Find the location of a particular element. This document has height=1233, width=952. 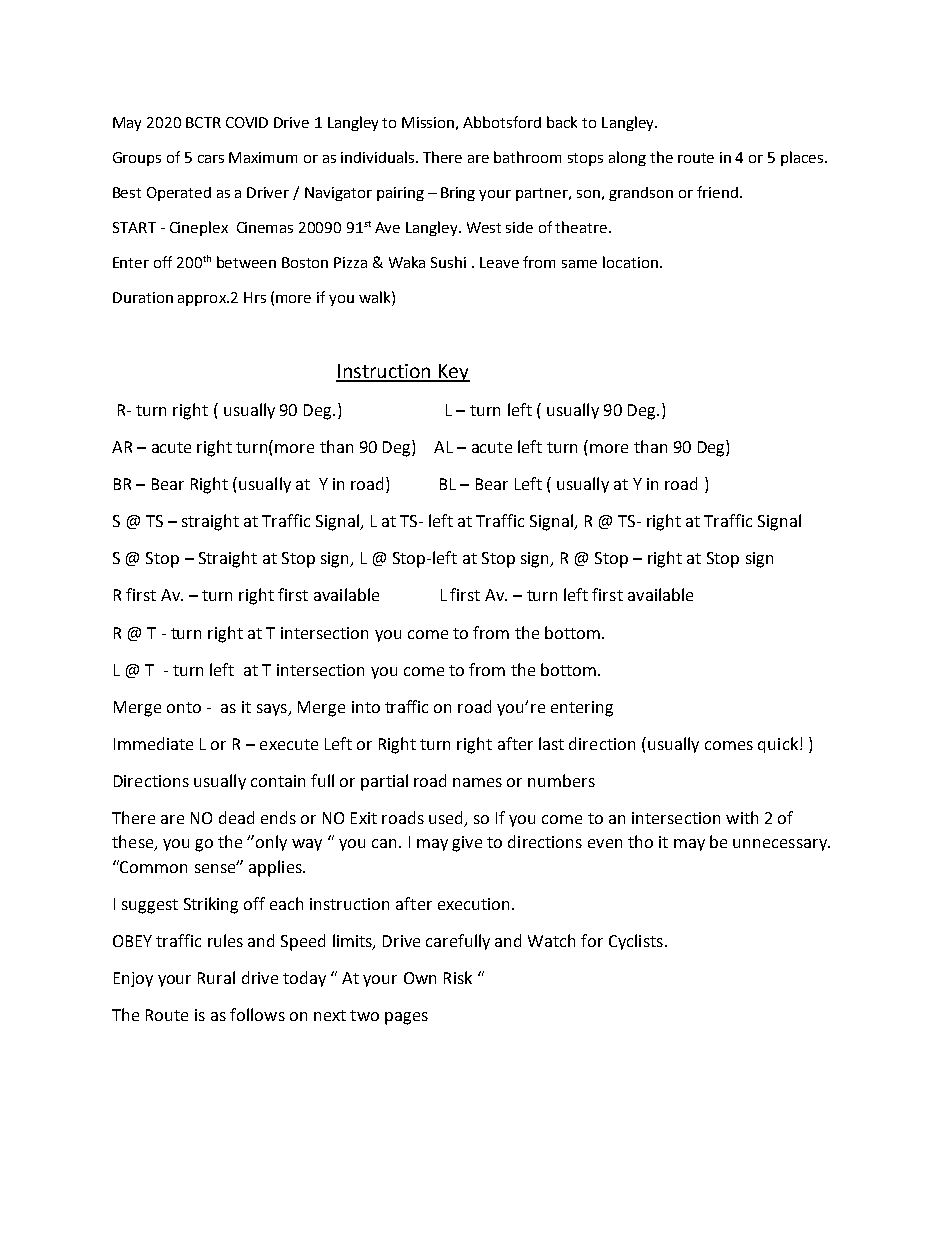

Rural is located at coordinates (216, 977).
